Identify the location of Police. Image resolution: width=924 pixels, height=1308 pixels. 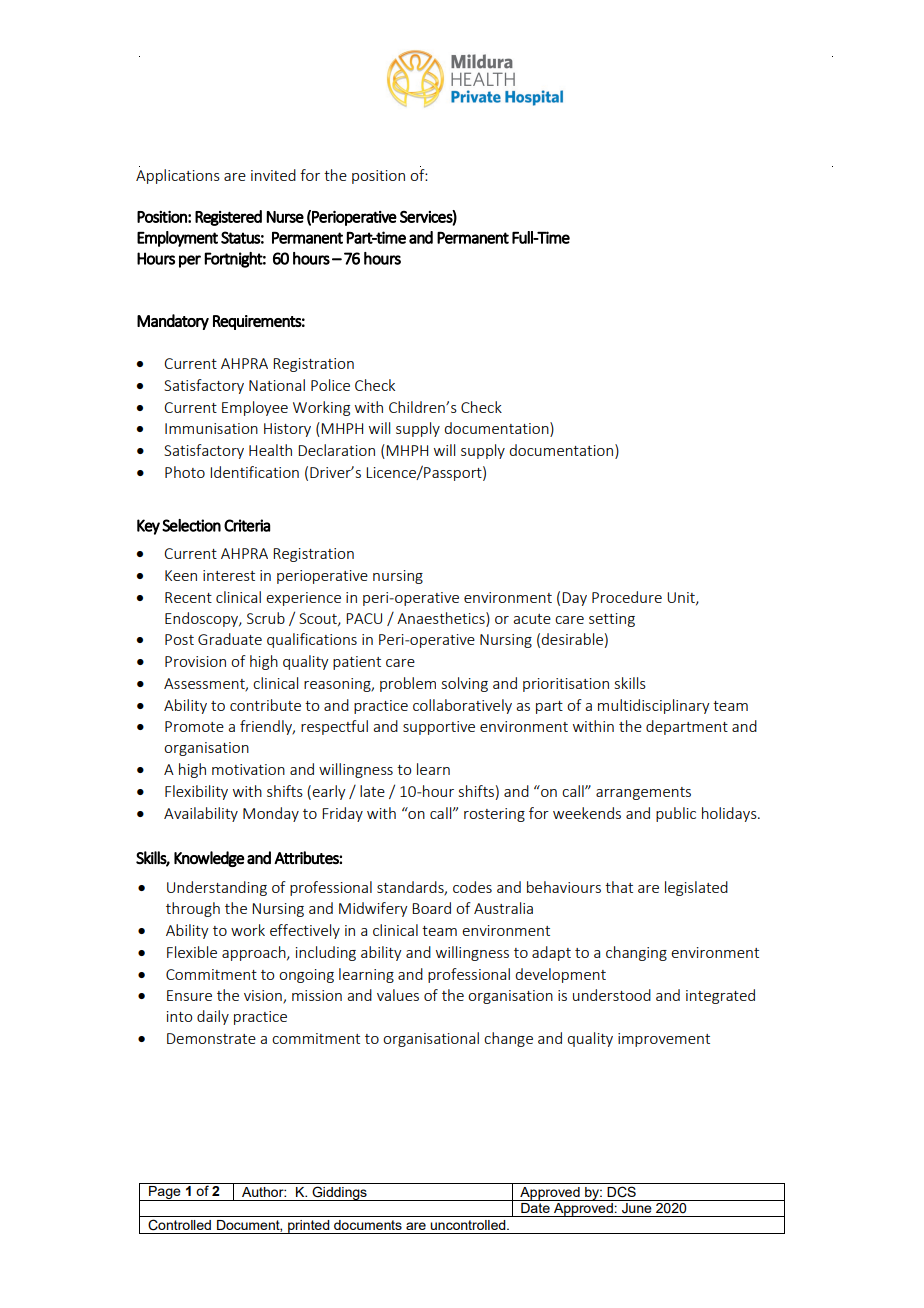
(330, 385).
